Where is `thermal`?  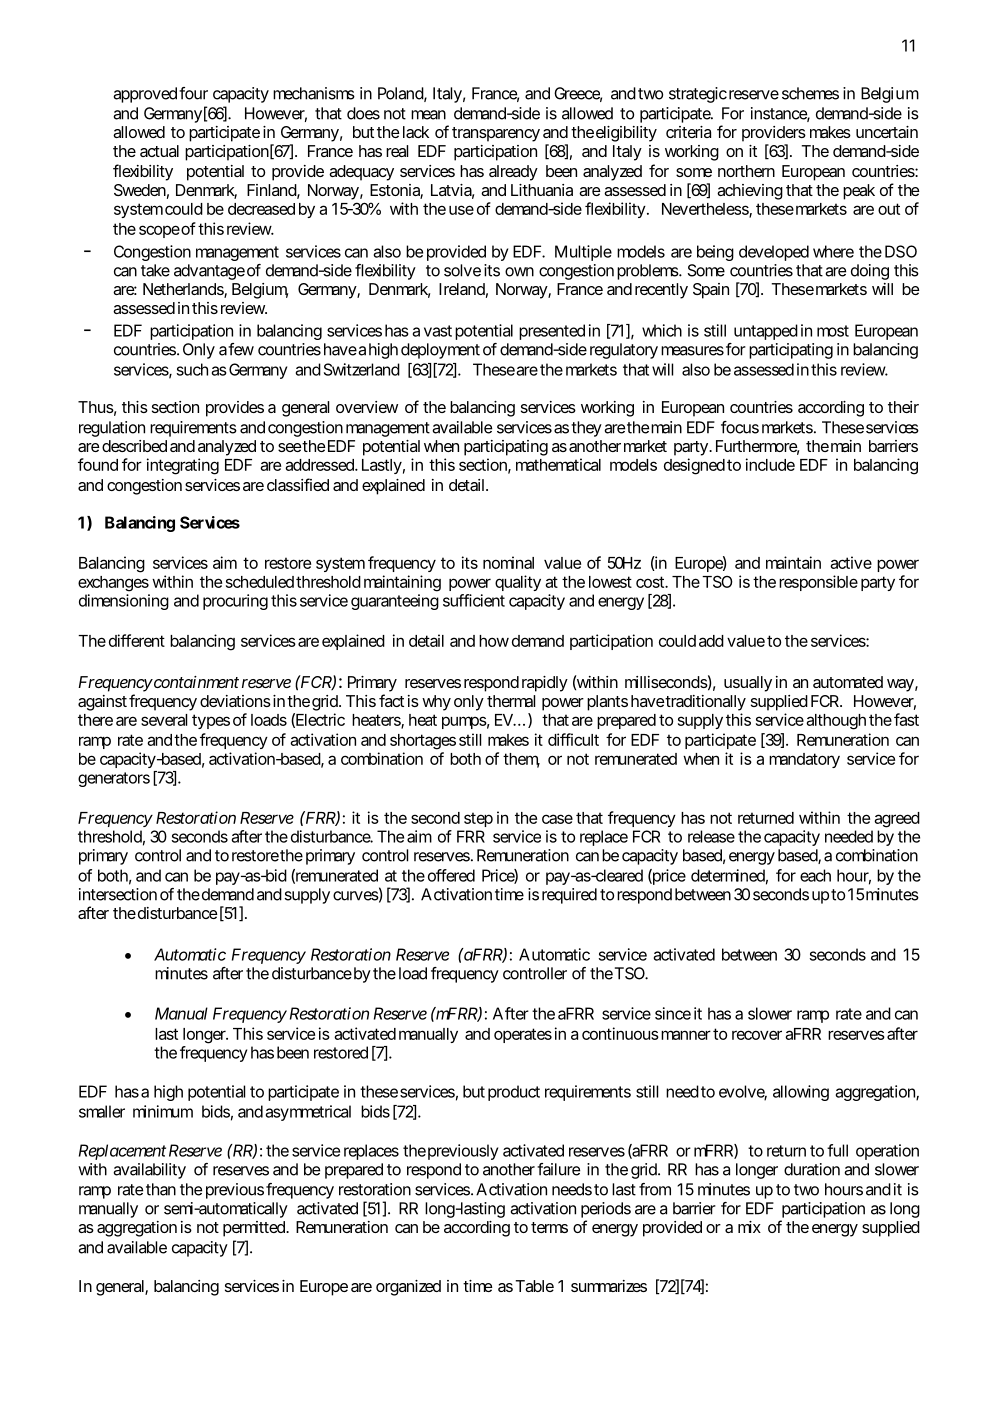 thermal is located at coordinates (511, 701).
